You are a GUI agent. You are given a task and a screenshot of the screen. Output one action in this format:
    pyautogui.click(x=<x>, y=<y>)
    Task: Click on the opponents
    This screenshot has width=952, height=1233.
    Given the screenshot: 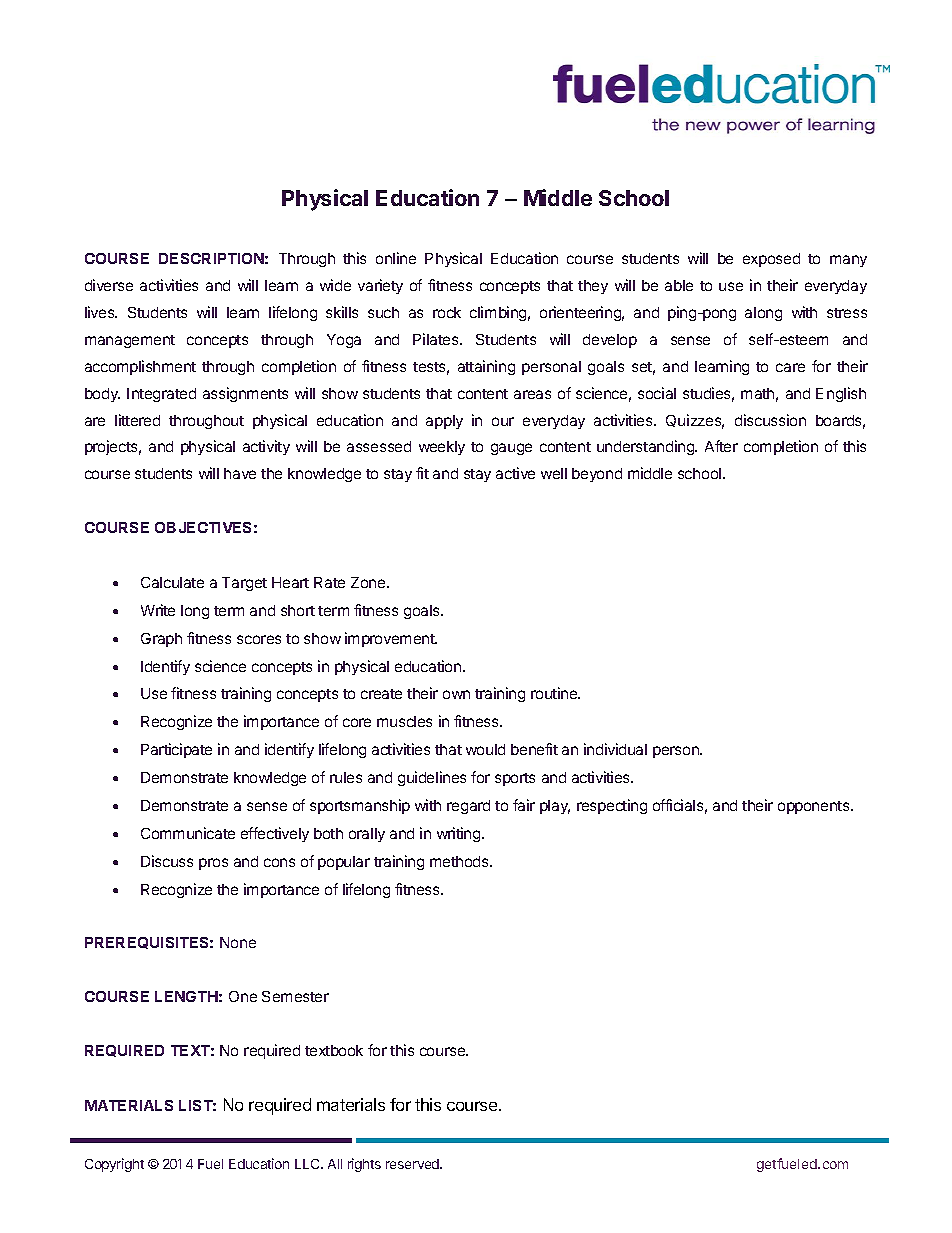 What is the action you would take?
    pyautogui.click(x=815, y=807)
